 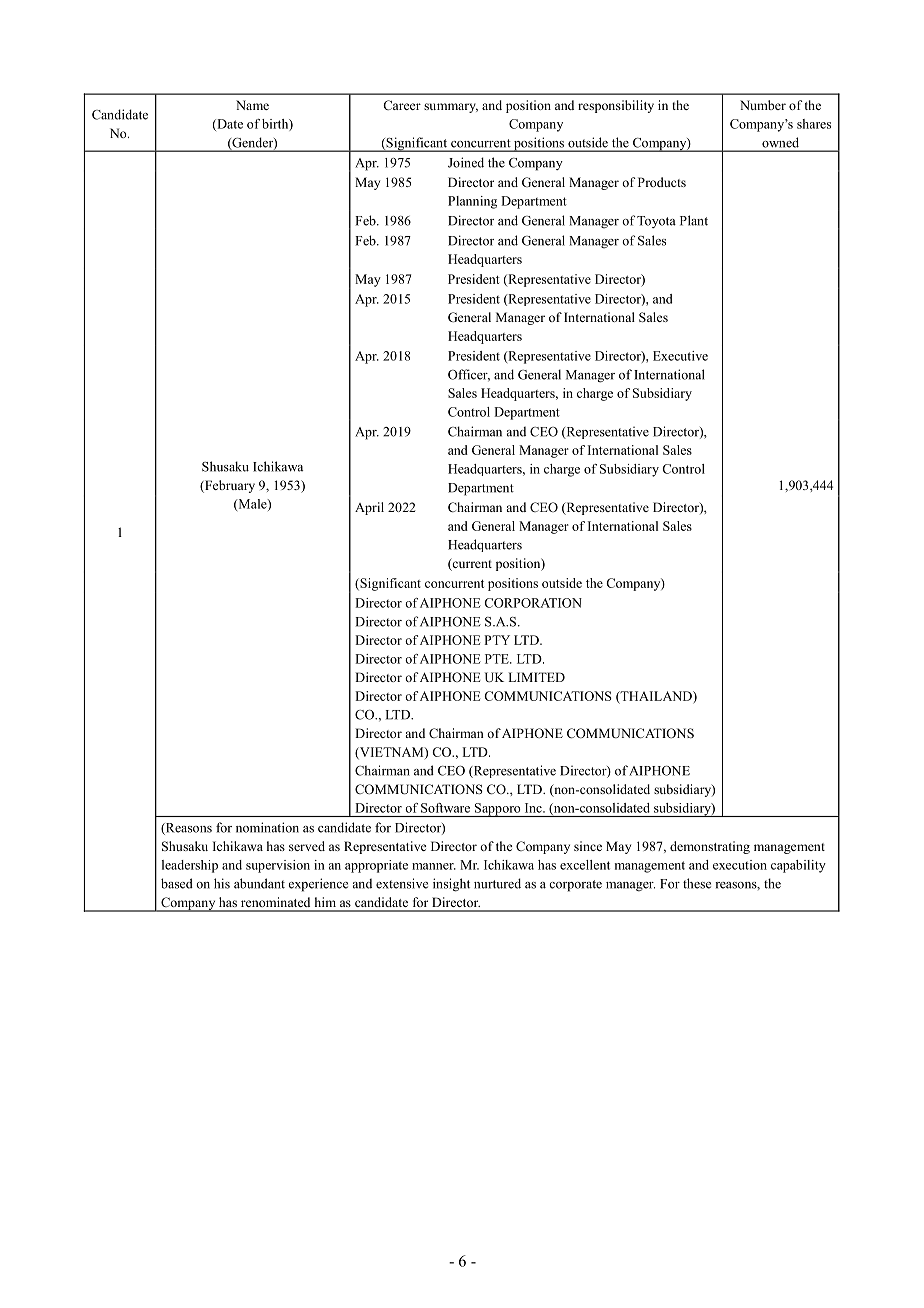 What do you see at coordinates (740, 865) in the screenshot?
I see `execution` at bounding box center [740, 865].
